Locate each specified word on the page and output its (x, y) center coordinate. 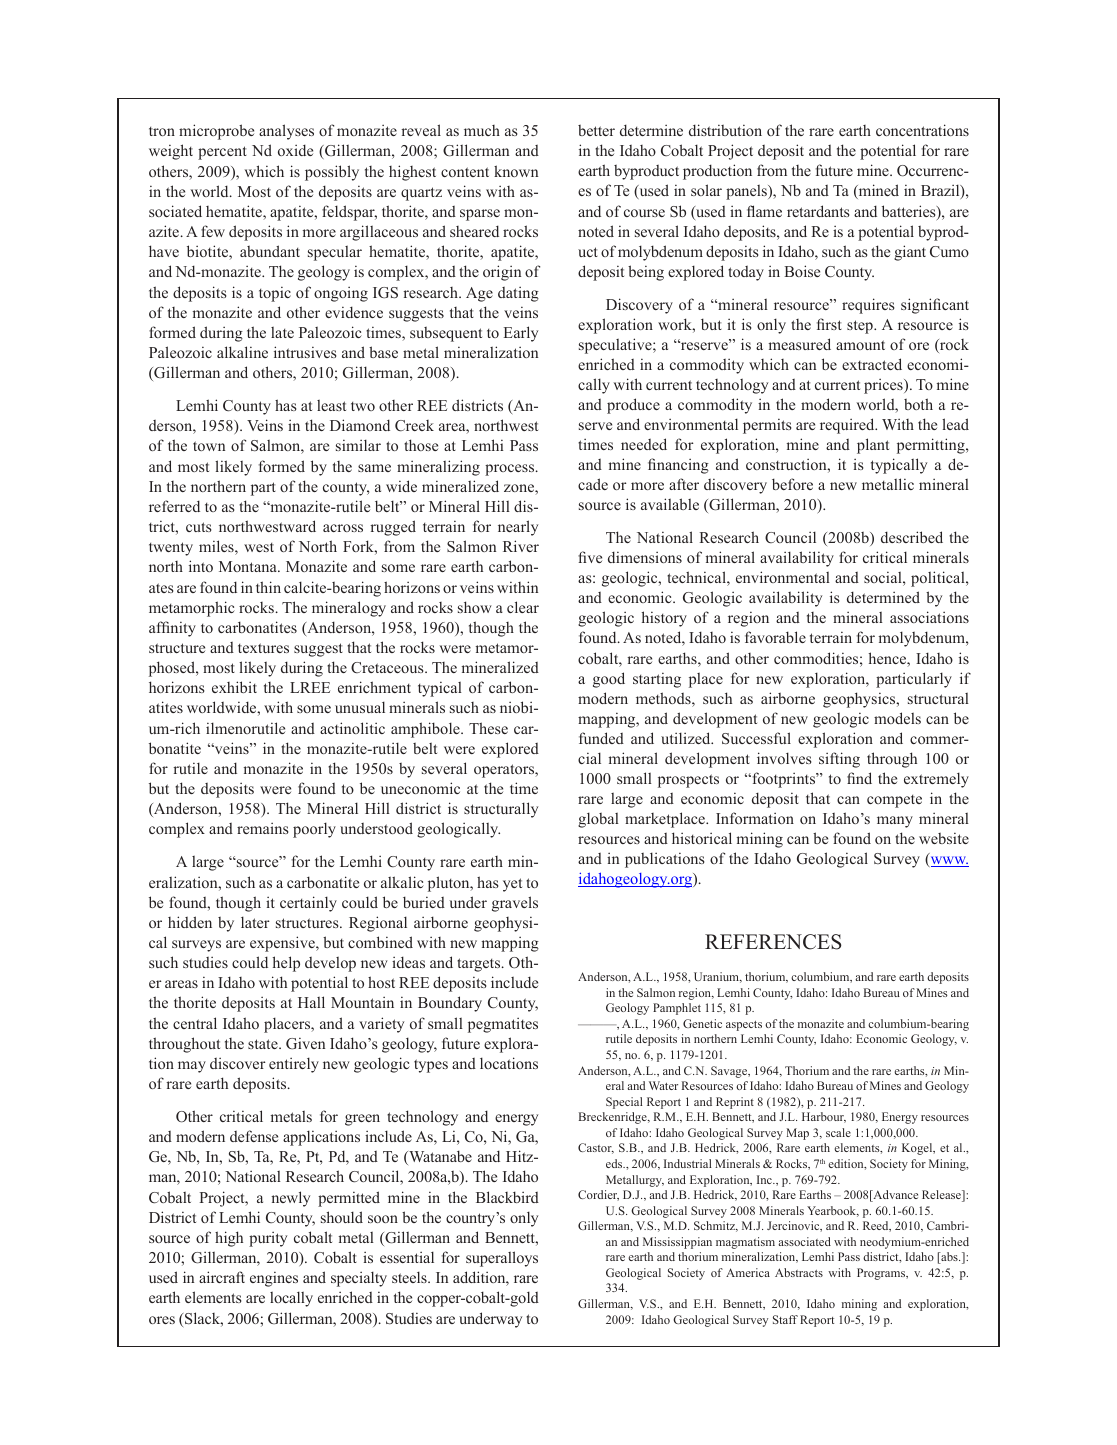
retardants (818, 211)
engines (274, 1279)
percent (222, 153)
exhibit (234, 687)
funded (601, 738)
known (516, 171)
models (897, 718)
